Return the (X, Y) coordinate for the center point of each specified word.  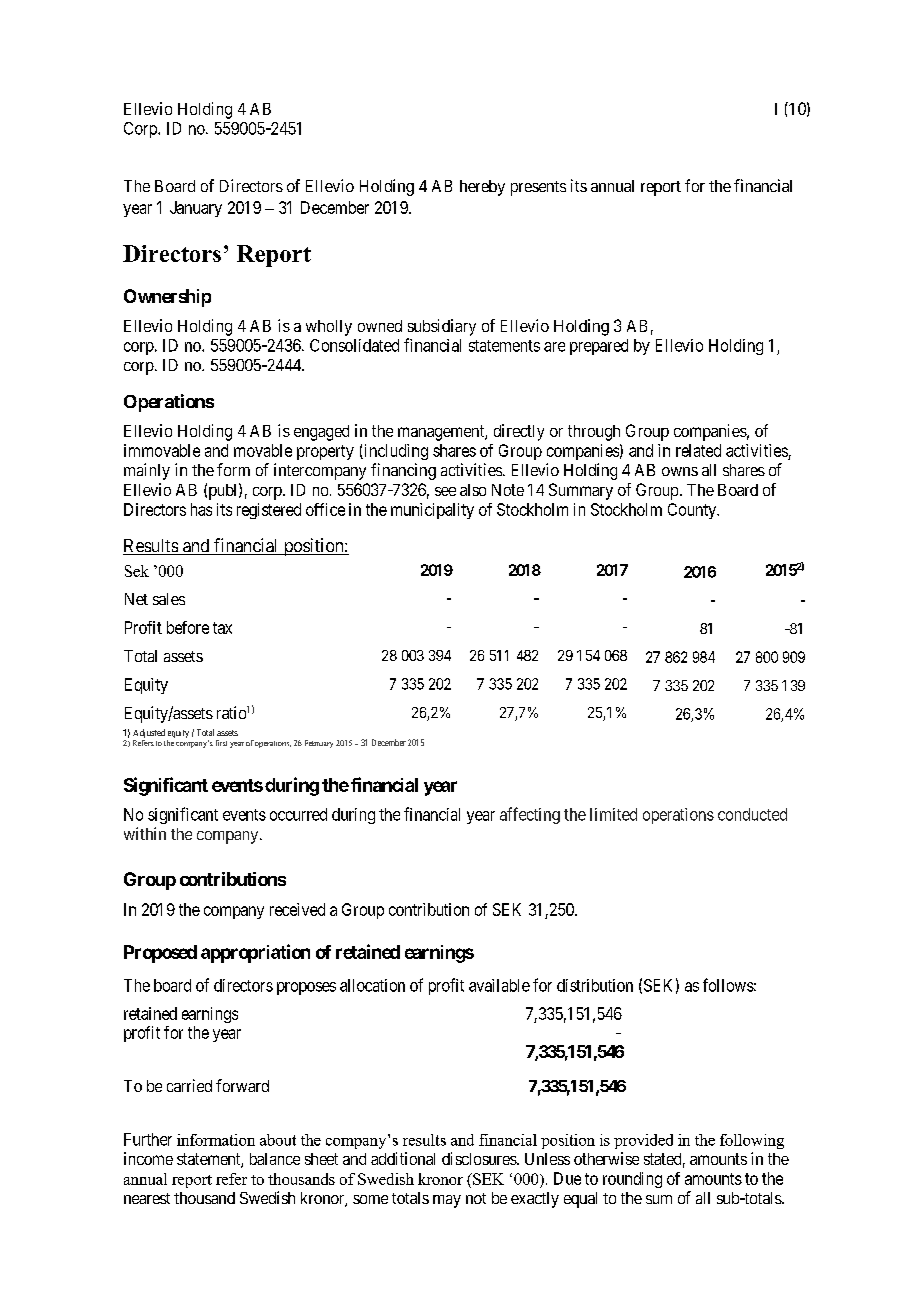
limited (613, 814)
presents (538, 188)
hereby (482, 188)
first (221, 743)
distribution (595, 985)
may (447, 1201)
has (201, 509)
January (196, 209)
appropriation (255, 953)
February (319, 744)
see (445, 491)
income (148, 1158)
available (499, 985)
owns (680, 471)
